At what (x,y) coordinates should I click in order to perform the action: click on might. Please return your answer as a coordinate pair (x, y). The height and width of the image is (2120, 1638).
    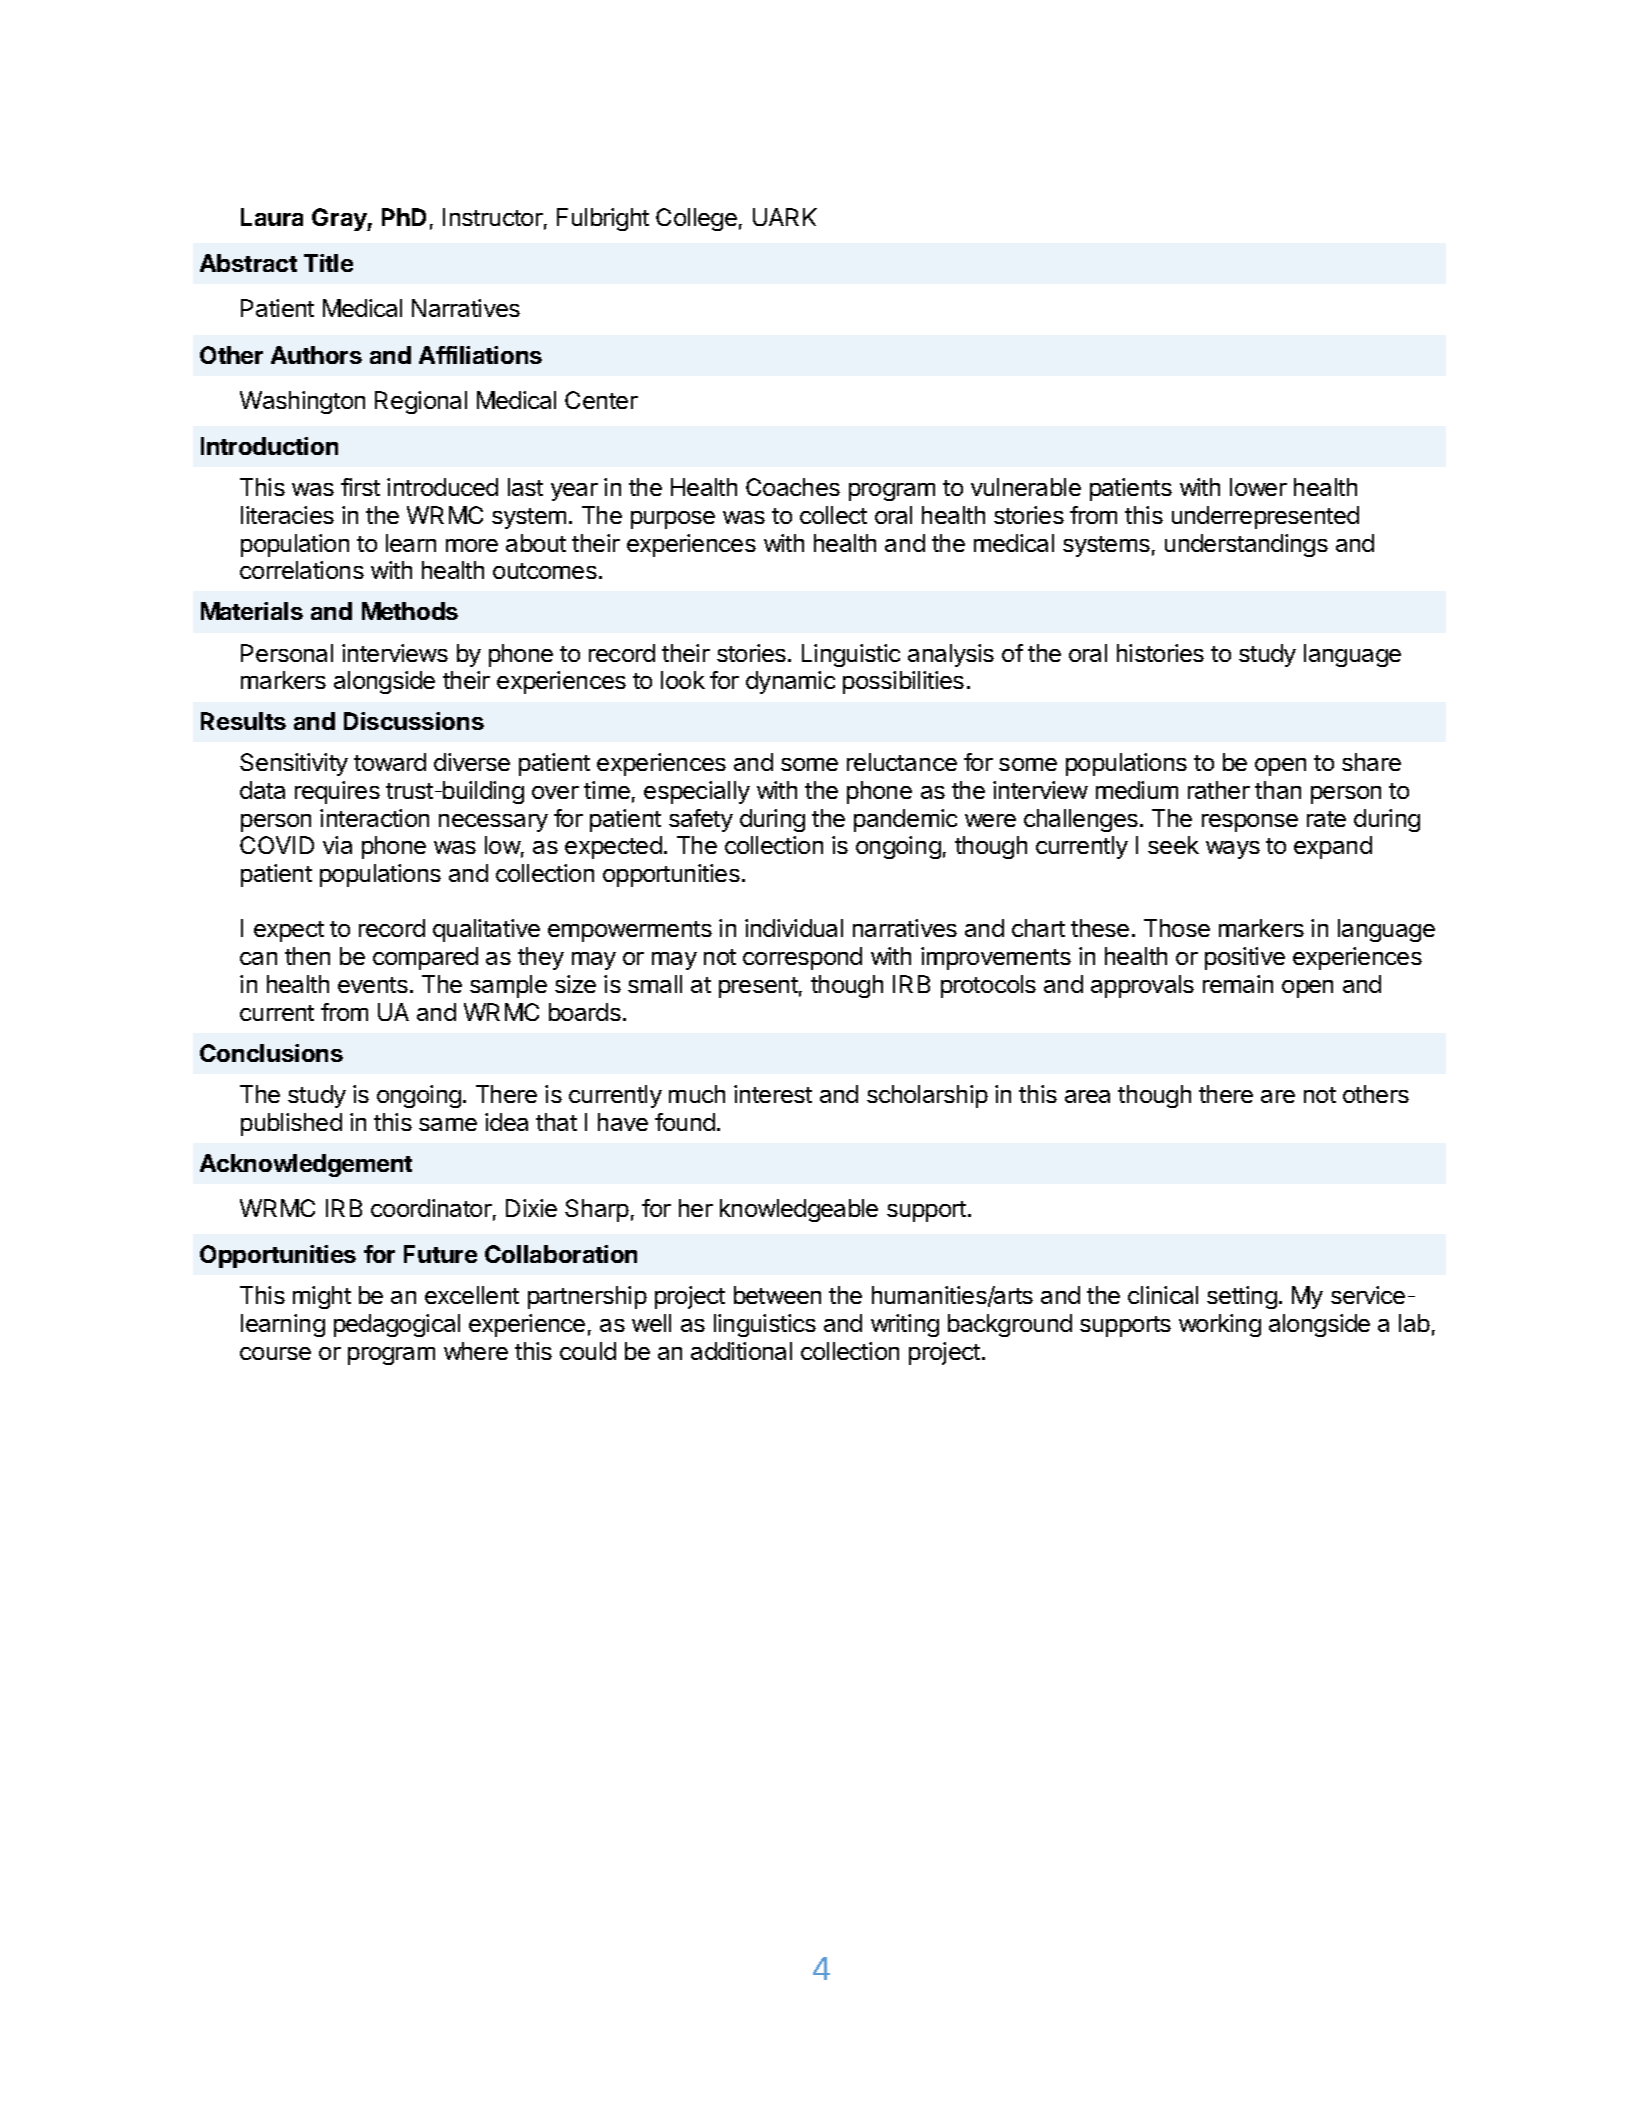
    Looking at the image, I should click on (322, 1297).
